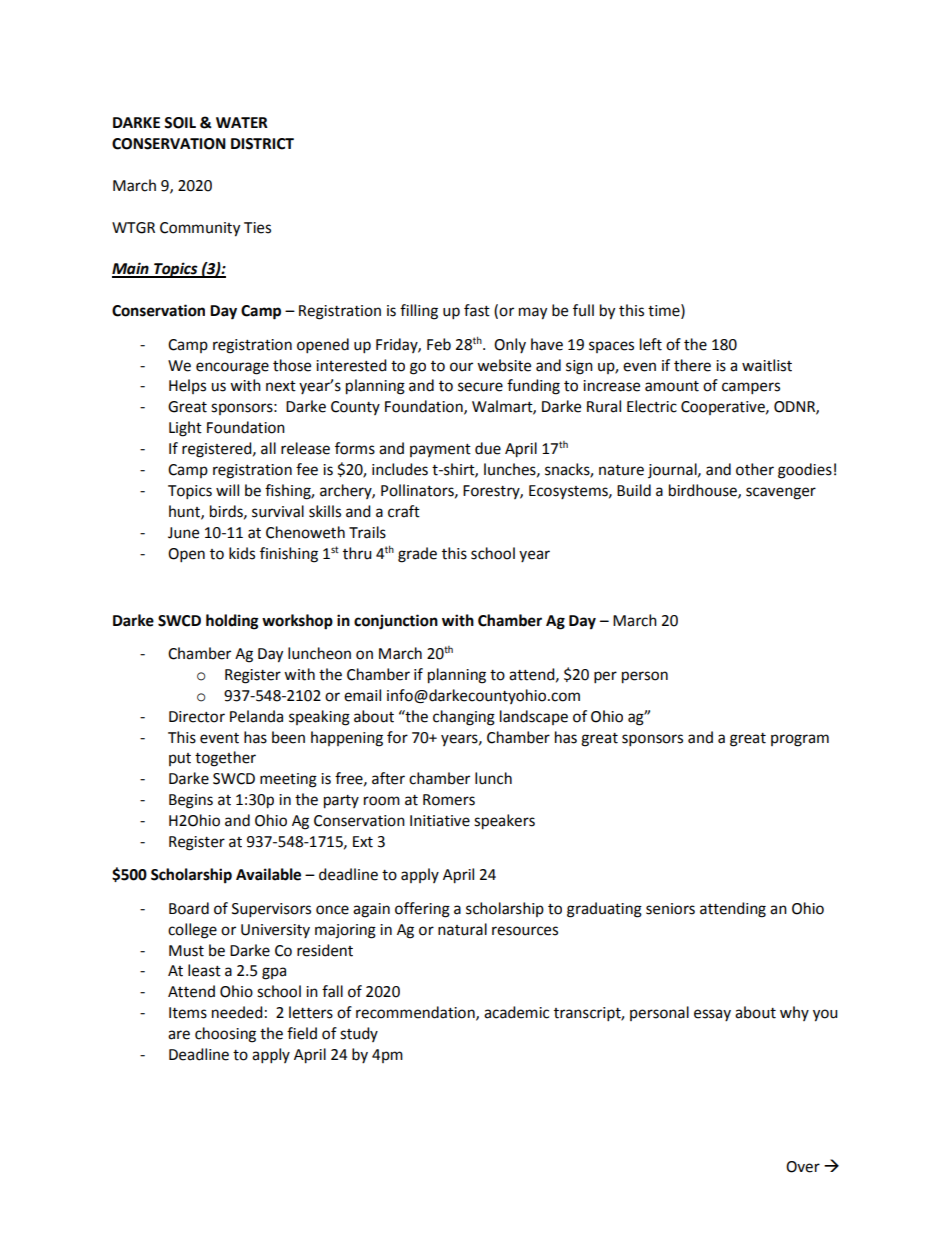 Image resolution: width=952 pixels, height=1233 pixels. I want to click on academic, so click(516, 1012).
